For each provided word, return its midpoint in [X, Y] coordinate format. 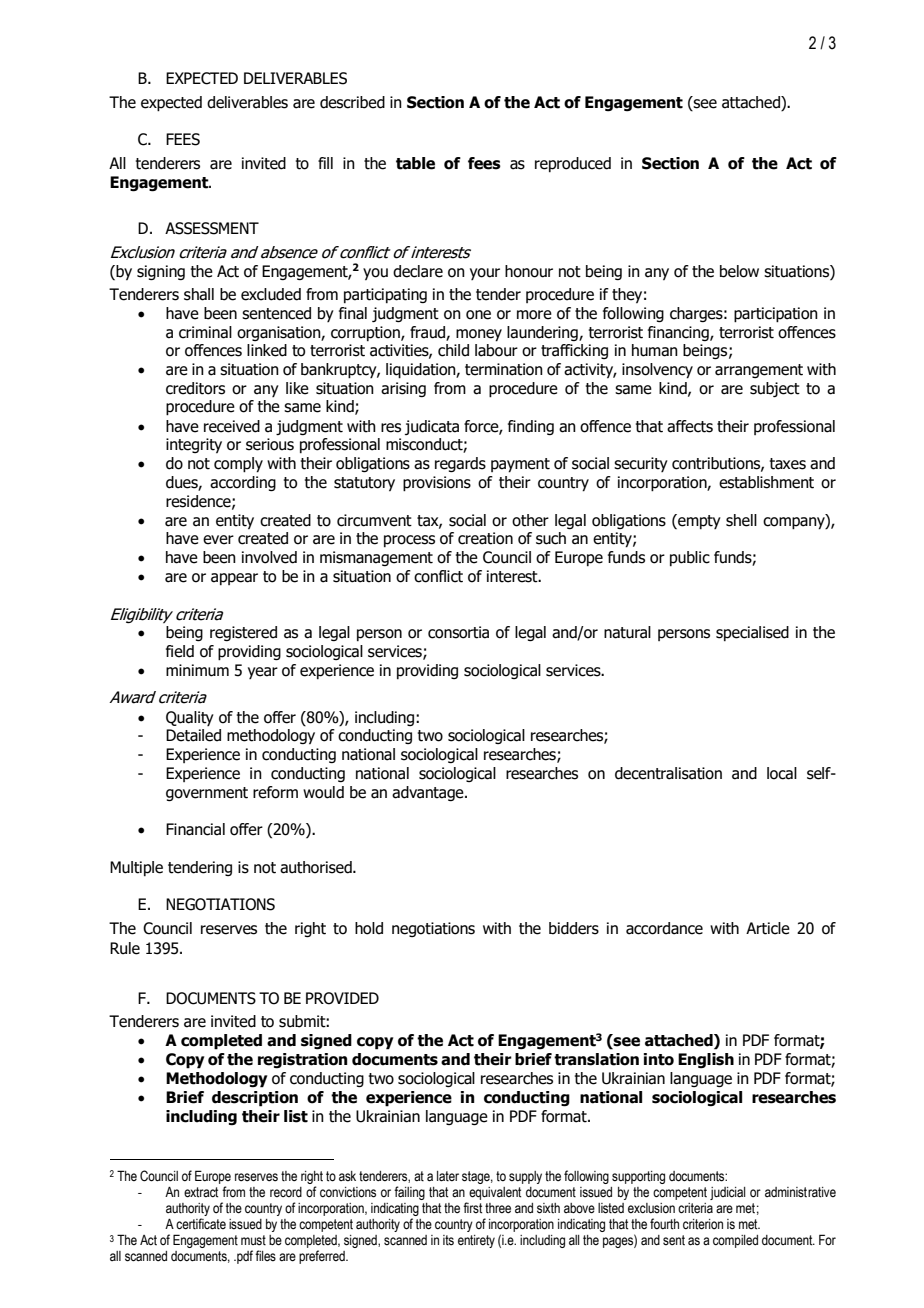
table [415, 163]
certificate [201, 1224]
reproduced [573, 164]
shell [741, 520]
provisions [437, 484]
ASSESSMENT [212, 228]
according [243, 483]
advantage [429, 793]
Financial [195, 829]
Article [768, 928]
